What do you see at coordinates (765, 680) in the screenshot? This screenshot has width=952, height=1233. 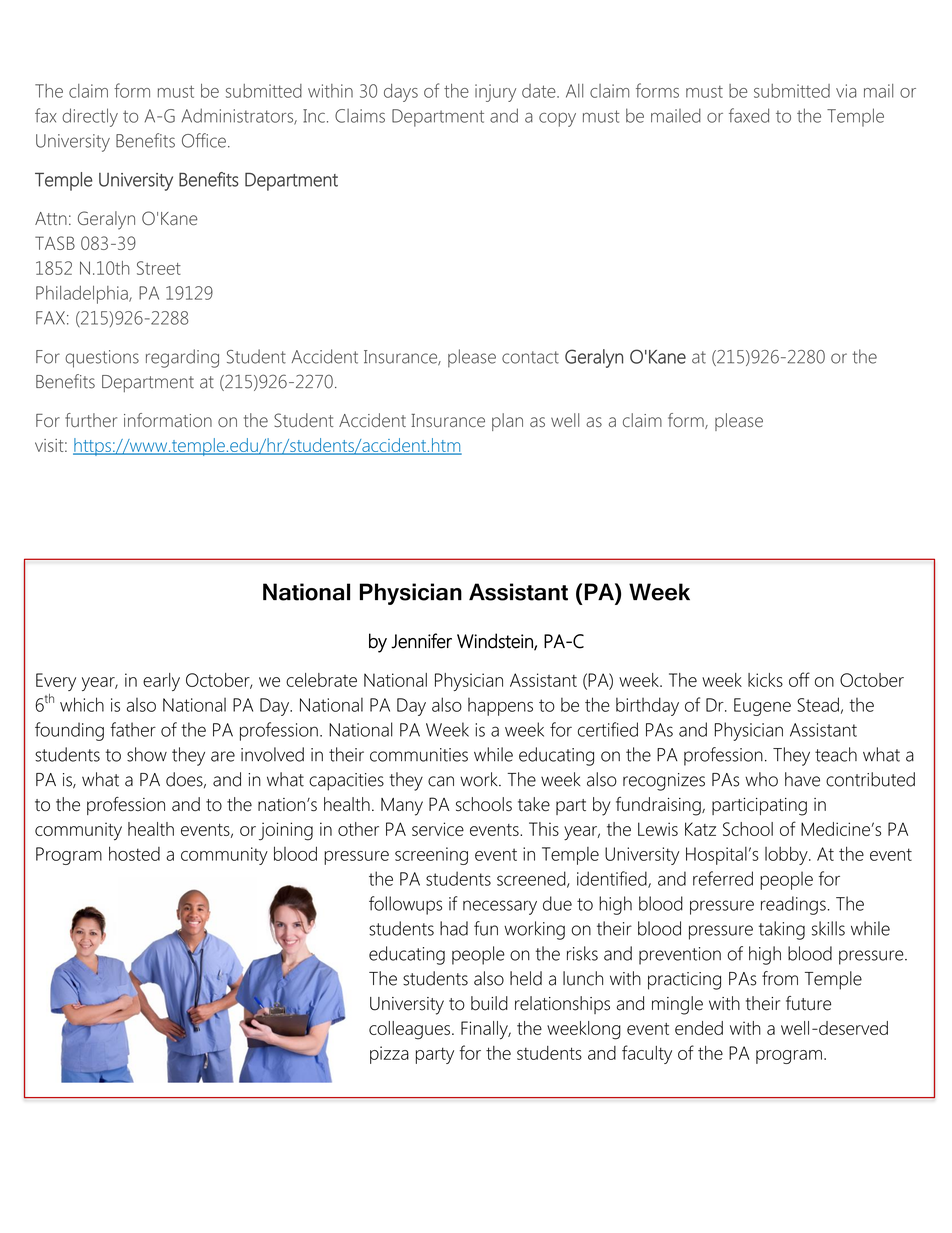 I see `kicks` at bounding box center [765, 680].
